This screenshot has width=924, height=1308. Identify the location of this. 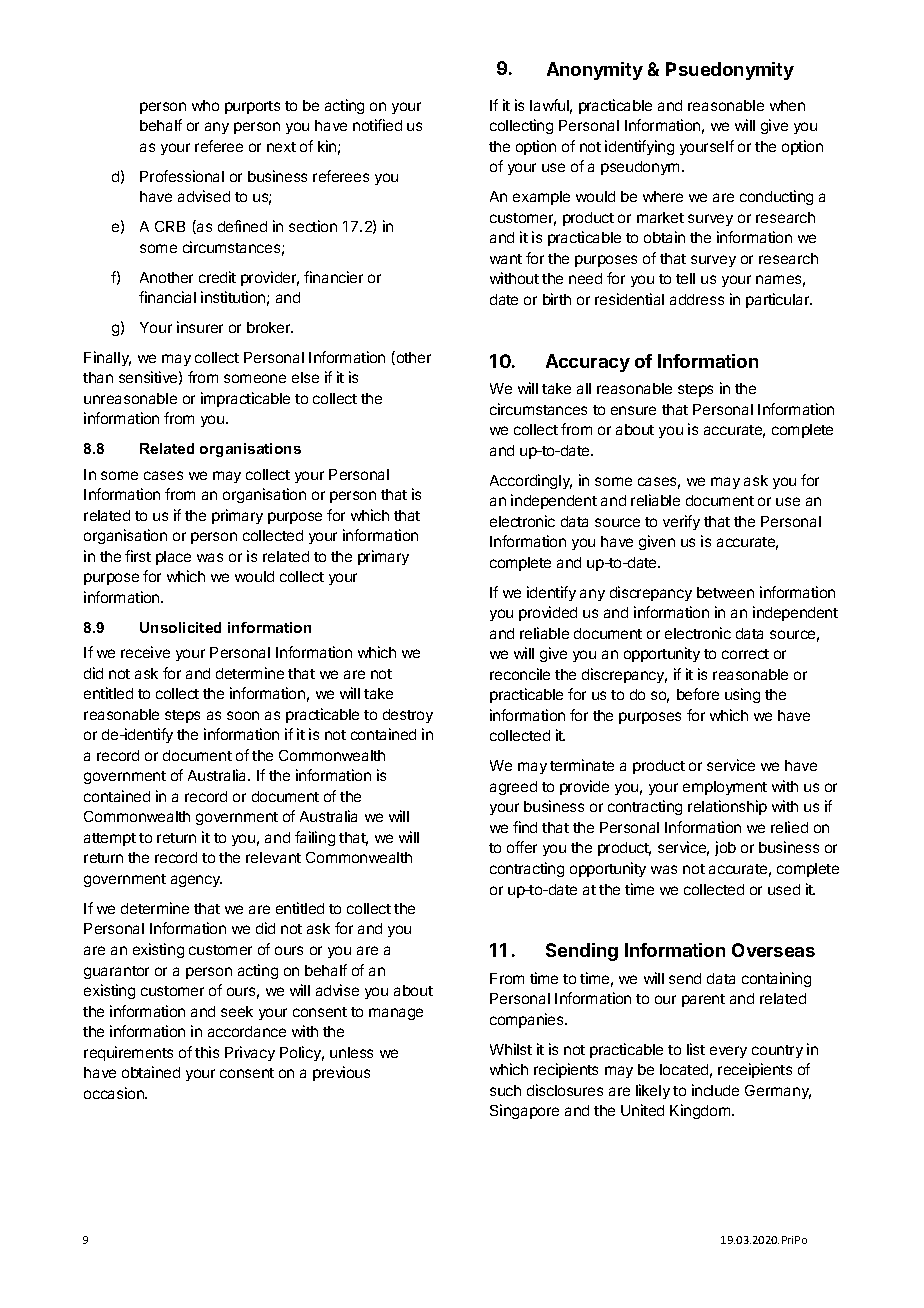
(207, 1052).
